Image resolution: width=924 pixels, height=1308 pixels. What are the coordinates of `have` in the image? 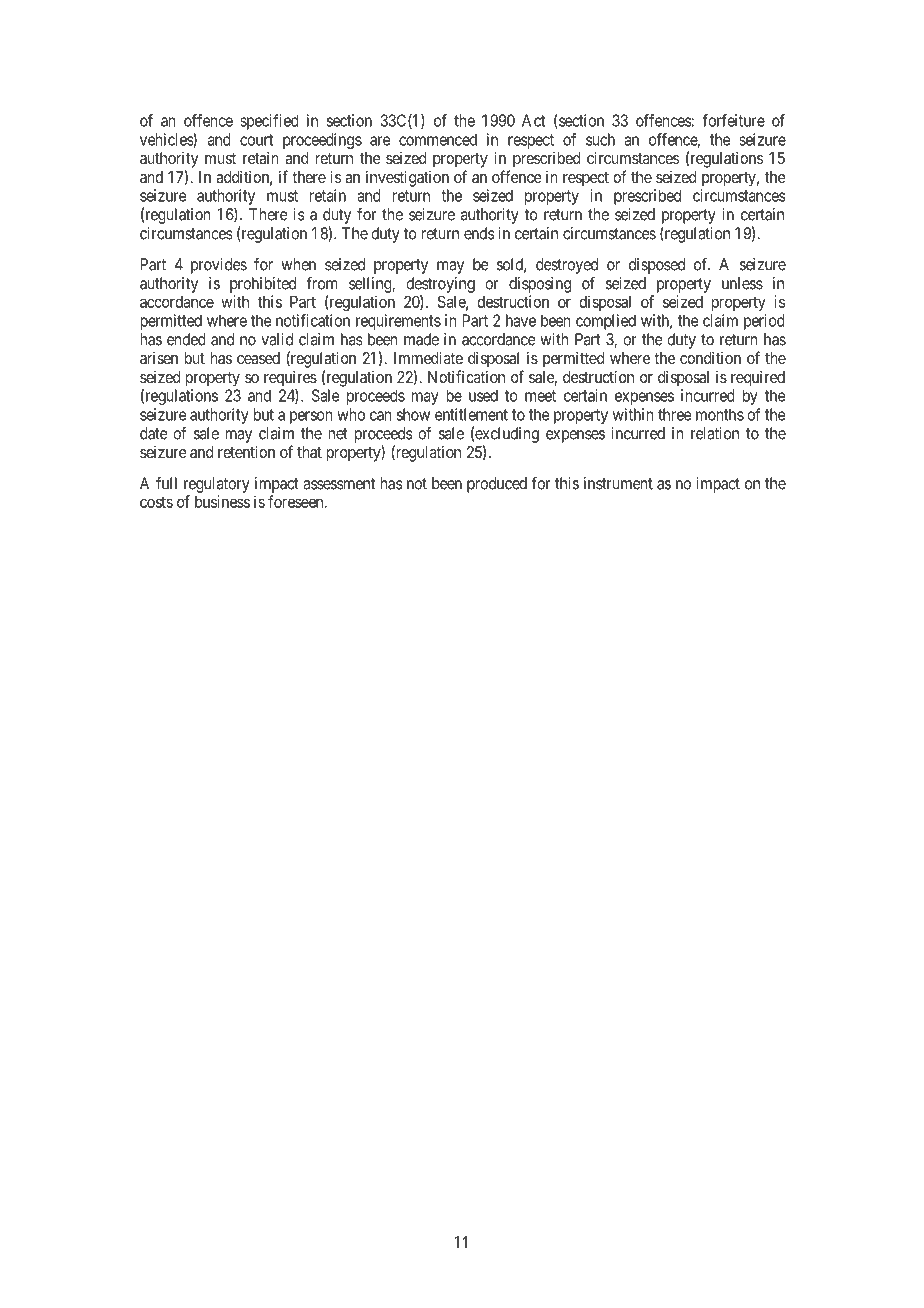 It's located at (521, 320).
